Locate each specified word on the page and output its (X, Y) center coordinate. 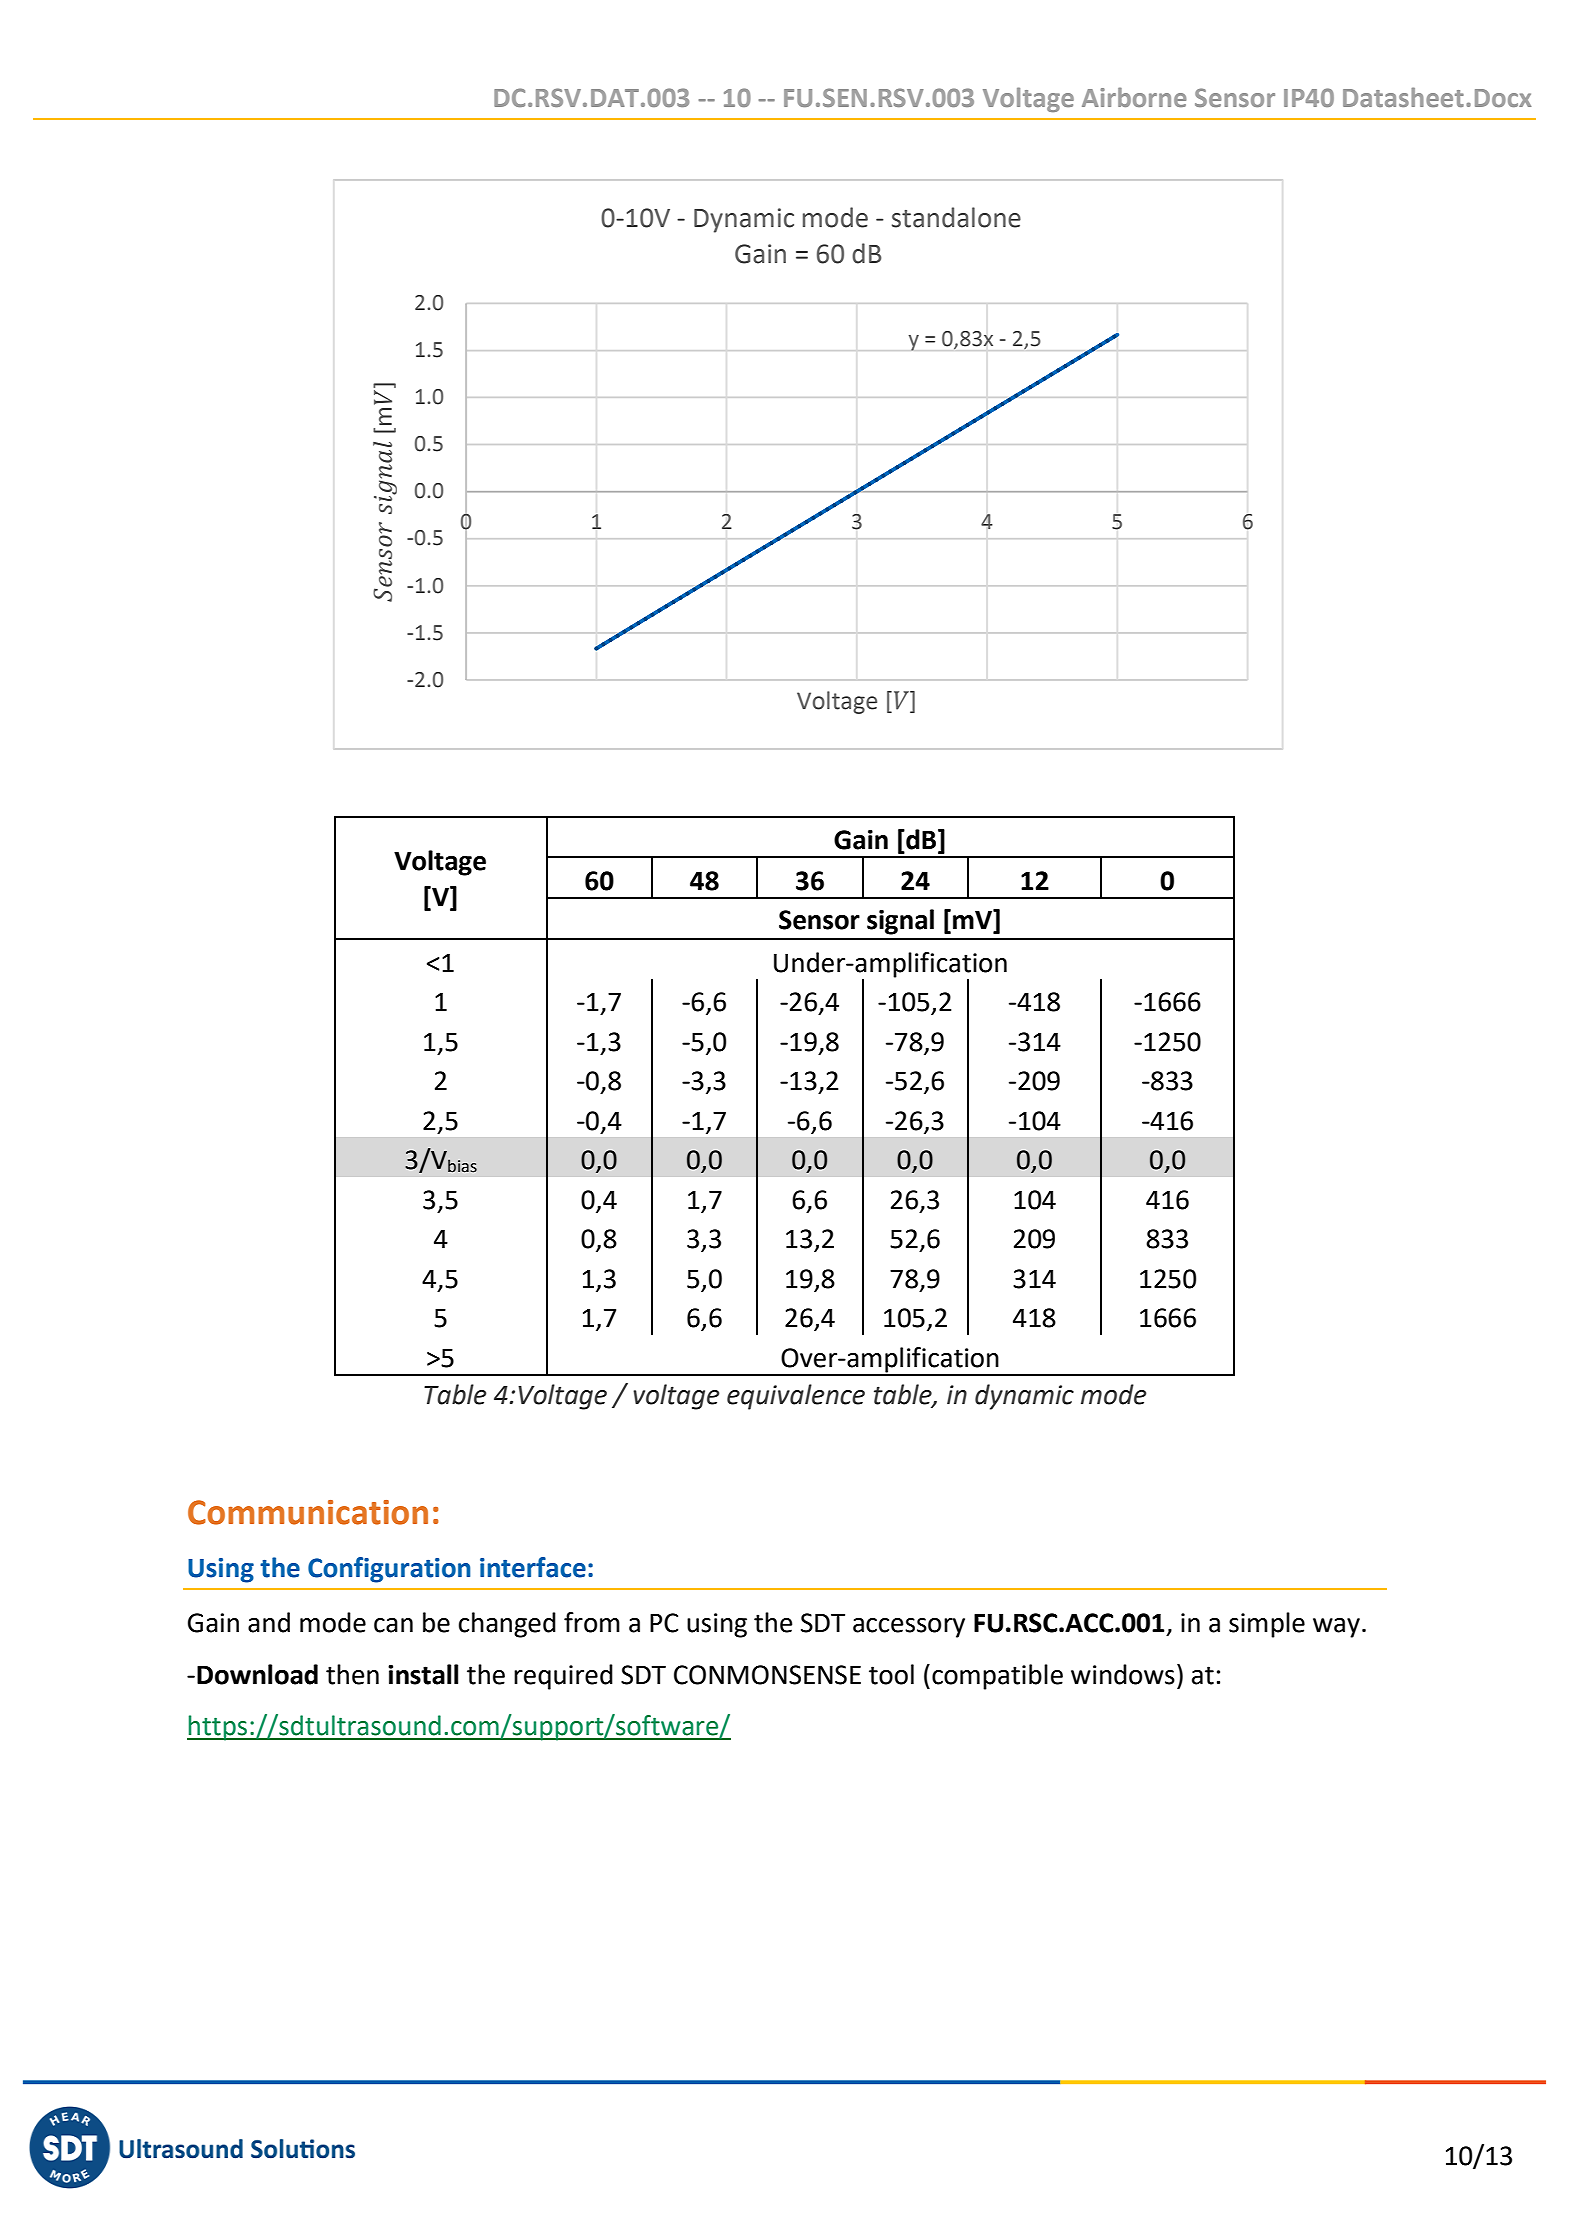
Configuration (389, 1570)
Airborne (1134, 97)
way (1336, 1628)
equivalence (796, 1397)
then (352, 1674)
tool (891, 1674)
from (592, 1622)
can (393, 1625)
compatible (997, 1677)
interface (533, 1567)
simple (1267, 1625)
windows (1123, 1674)
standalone (956, 217)
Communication (308, 1512)
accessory (909, 1628)
